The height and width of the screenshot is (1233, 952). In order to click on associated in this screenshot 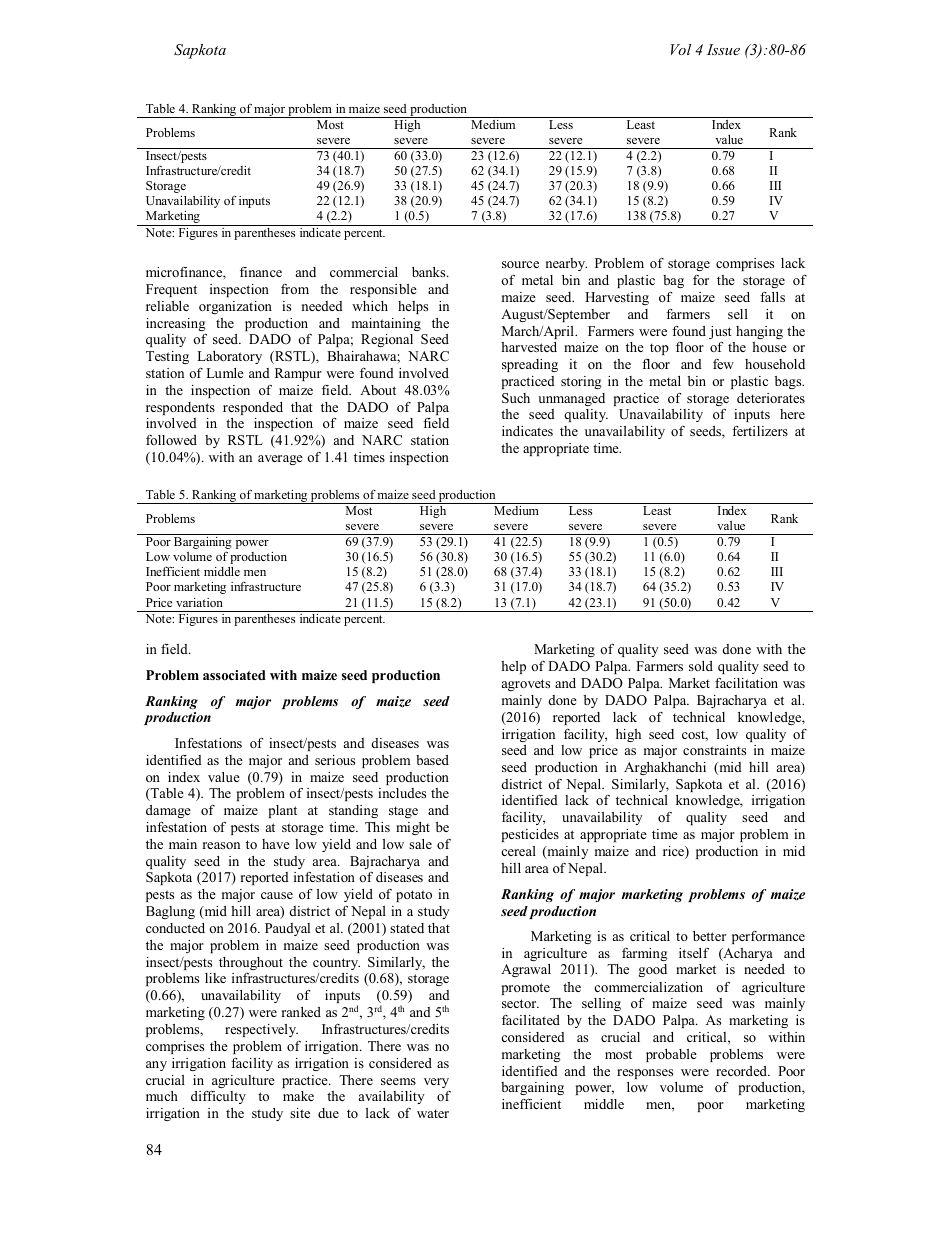, I will do `click(234, 675)`.
